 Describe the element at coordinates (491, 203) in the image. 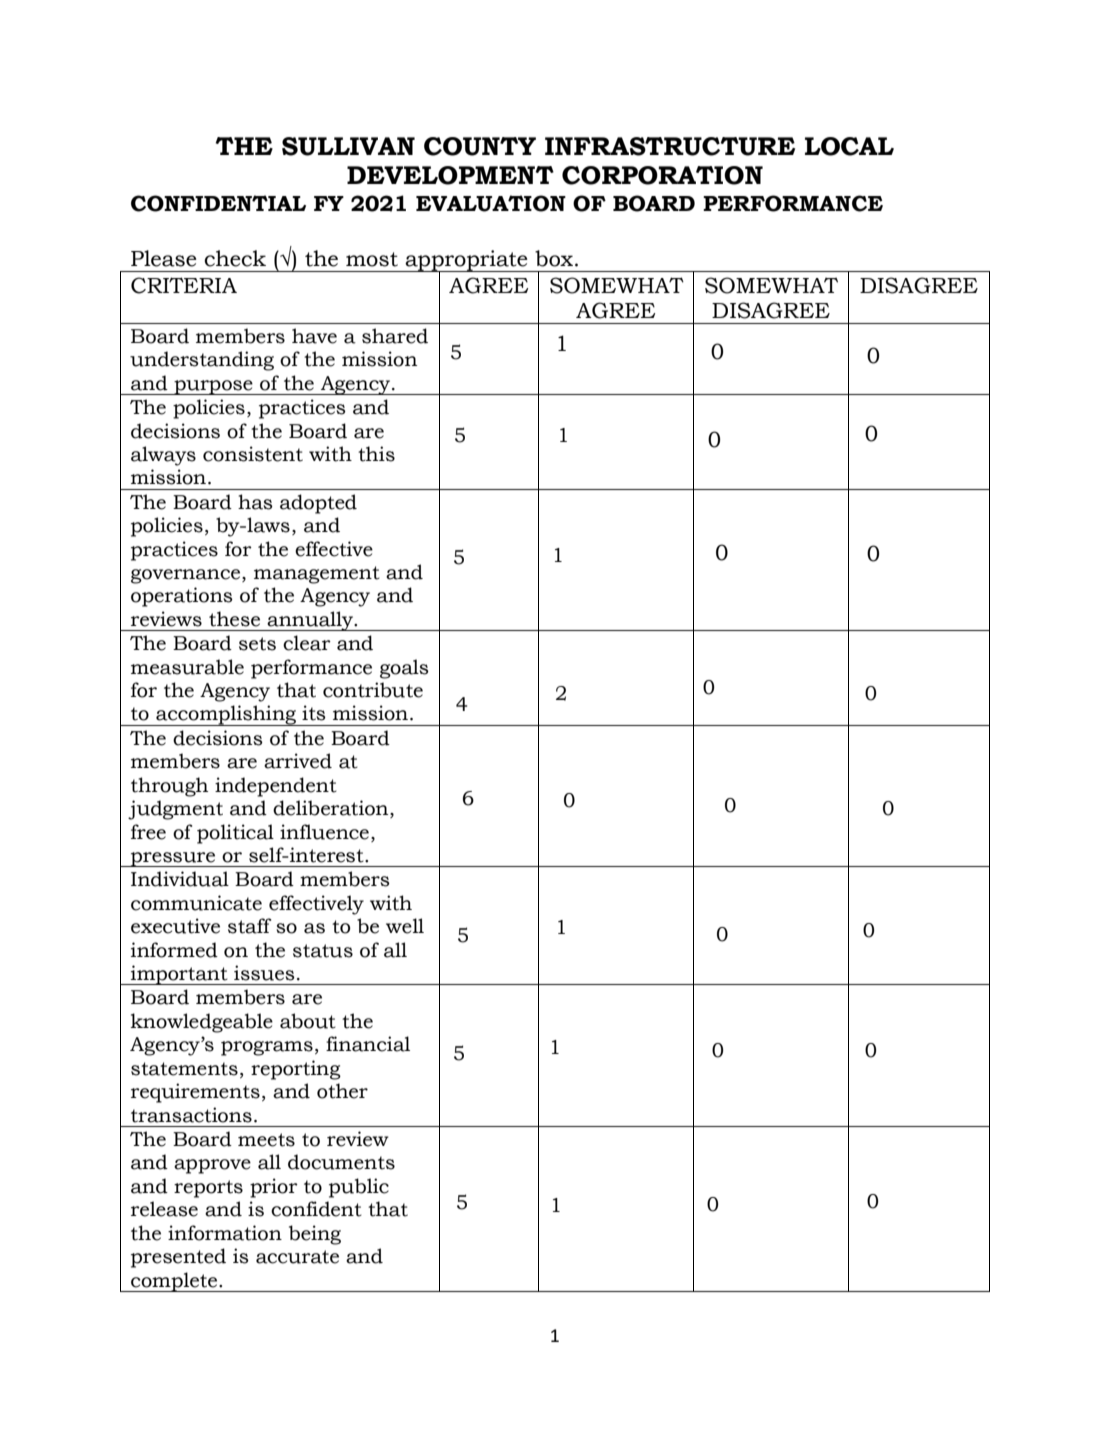

I see `EVALUATION` at that location.
